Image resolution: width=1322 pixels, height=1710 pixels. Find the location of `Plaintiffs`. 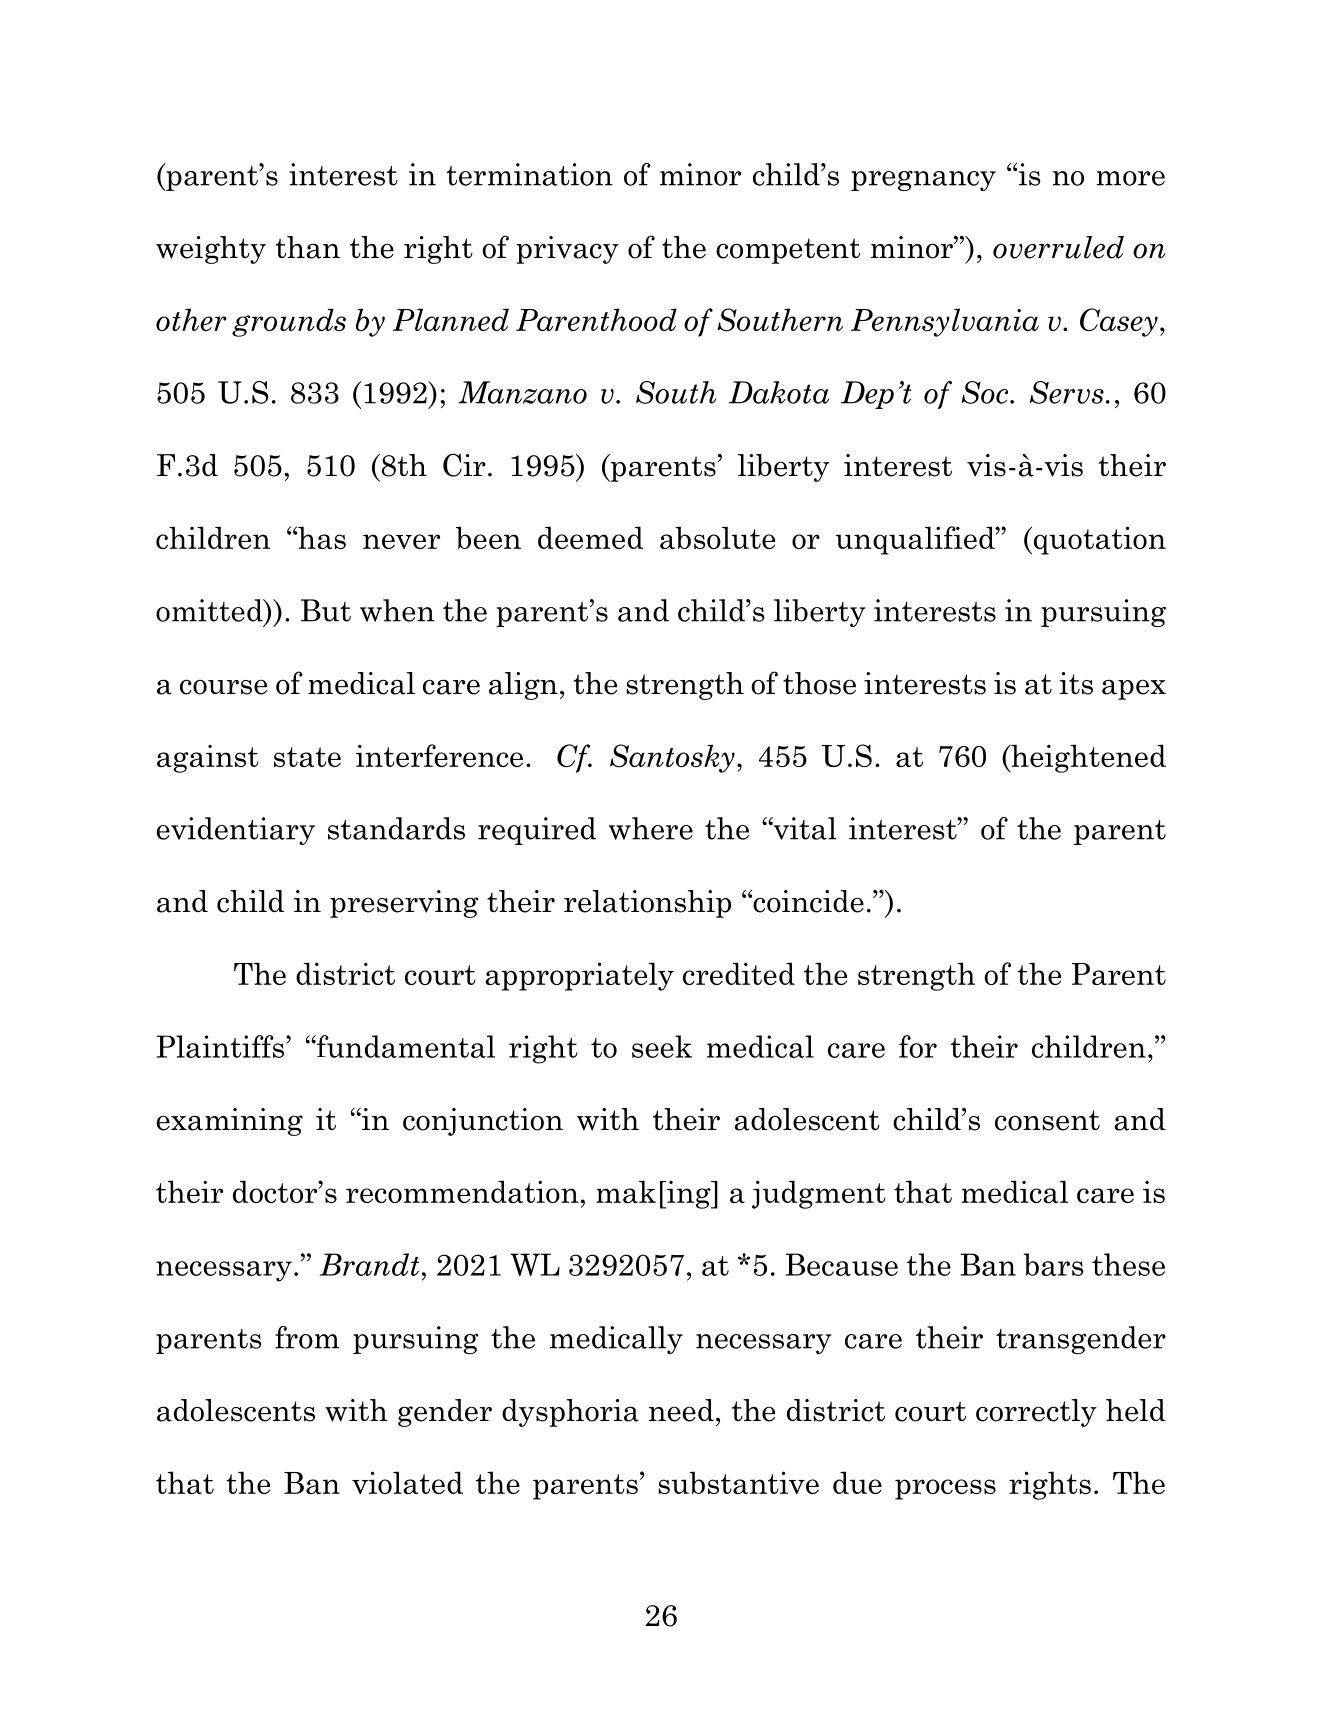

Plaintiffs is located at coordinates (221, 1046).
